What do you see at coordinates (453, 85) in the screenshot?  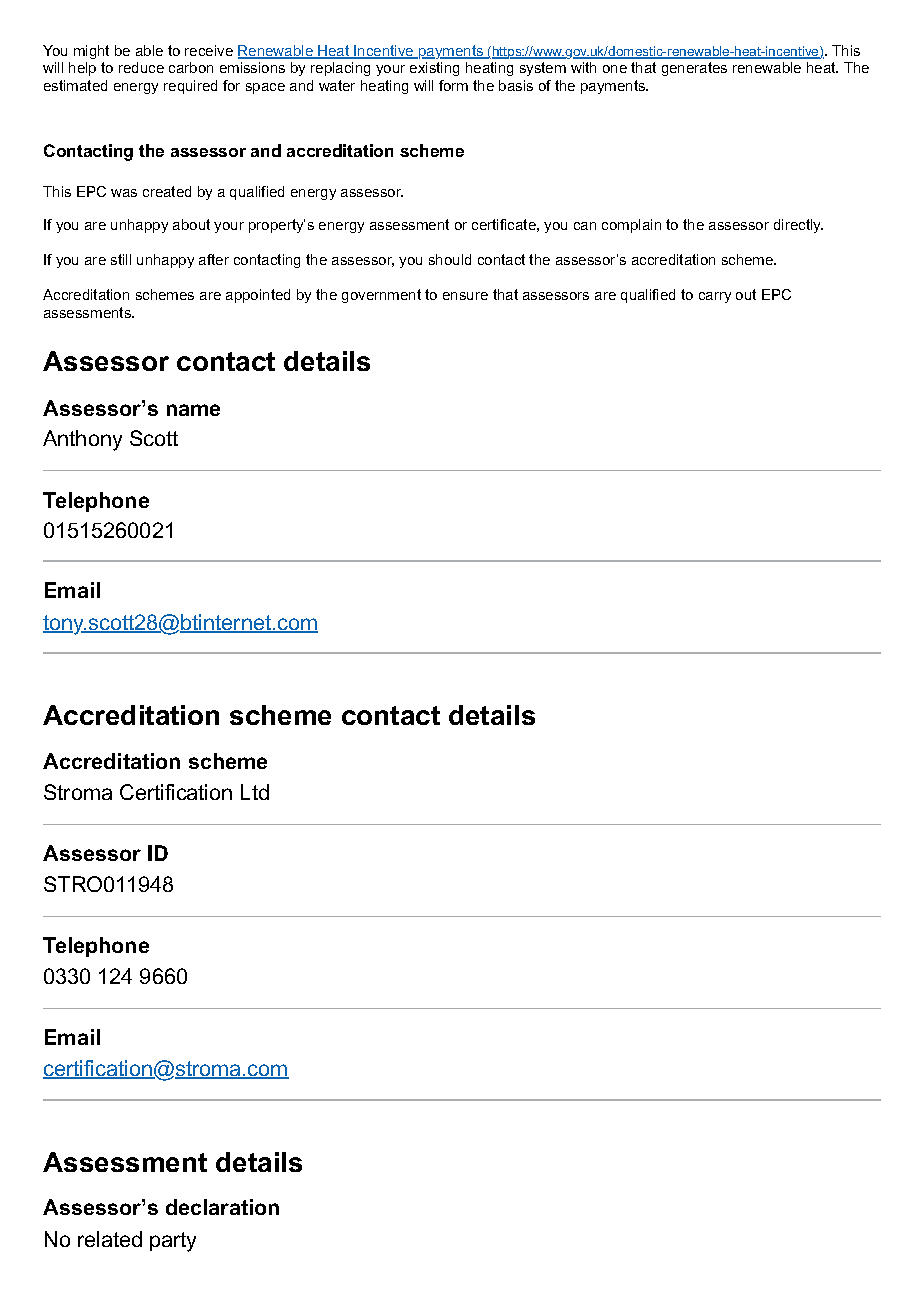 I see `form` at bounding box center [453, 85].
